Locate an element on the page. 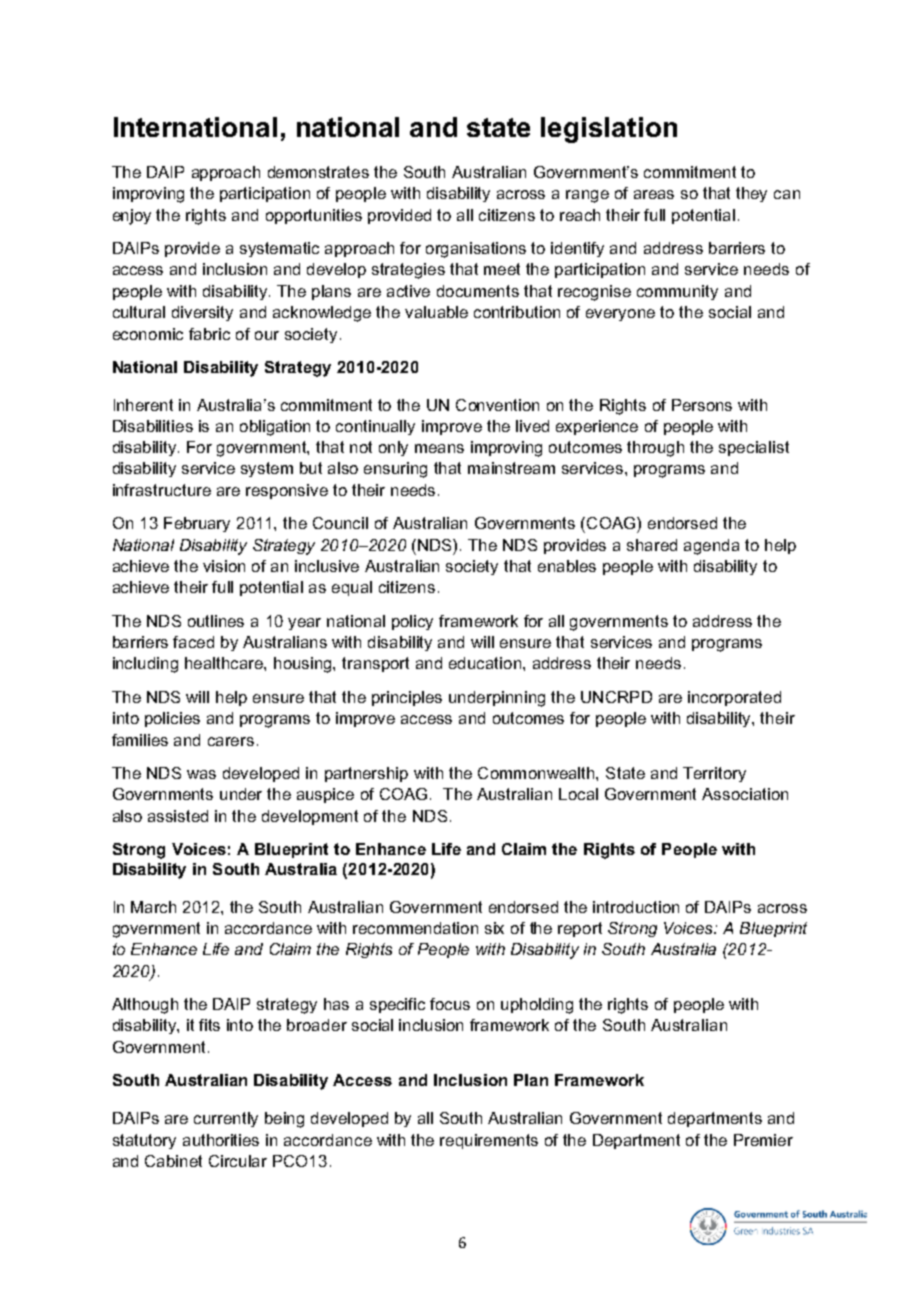 This image has height=1308, width=924. authorities is located at coordinates (221, 1140).
